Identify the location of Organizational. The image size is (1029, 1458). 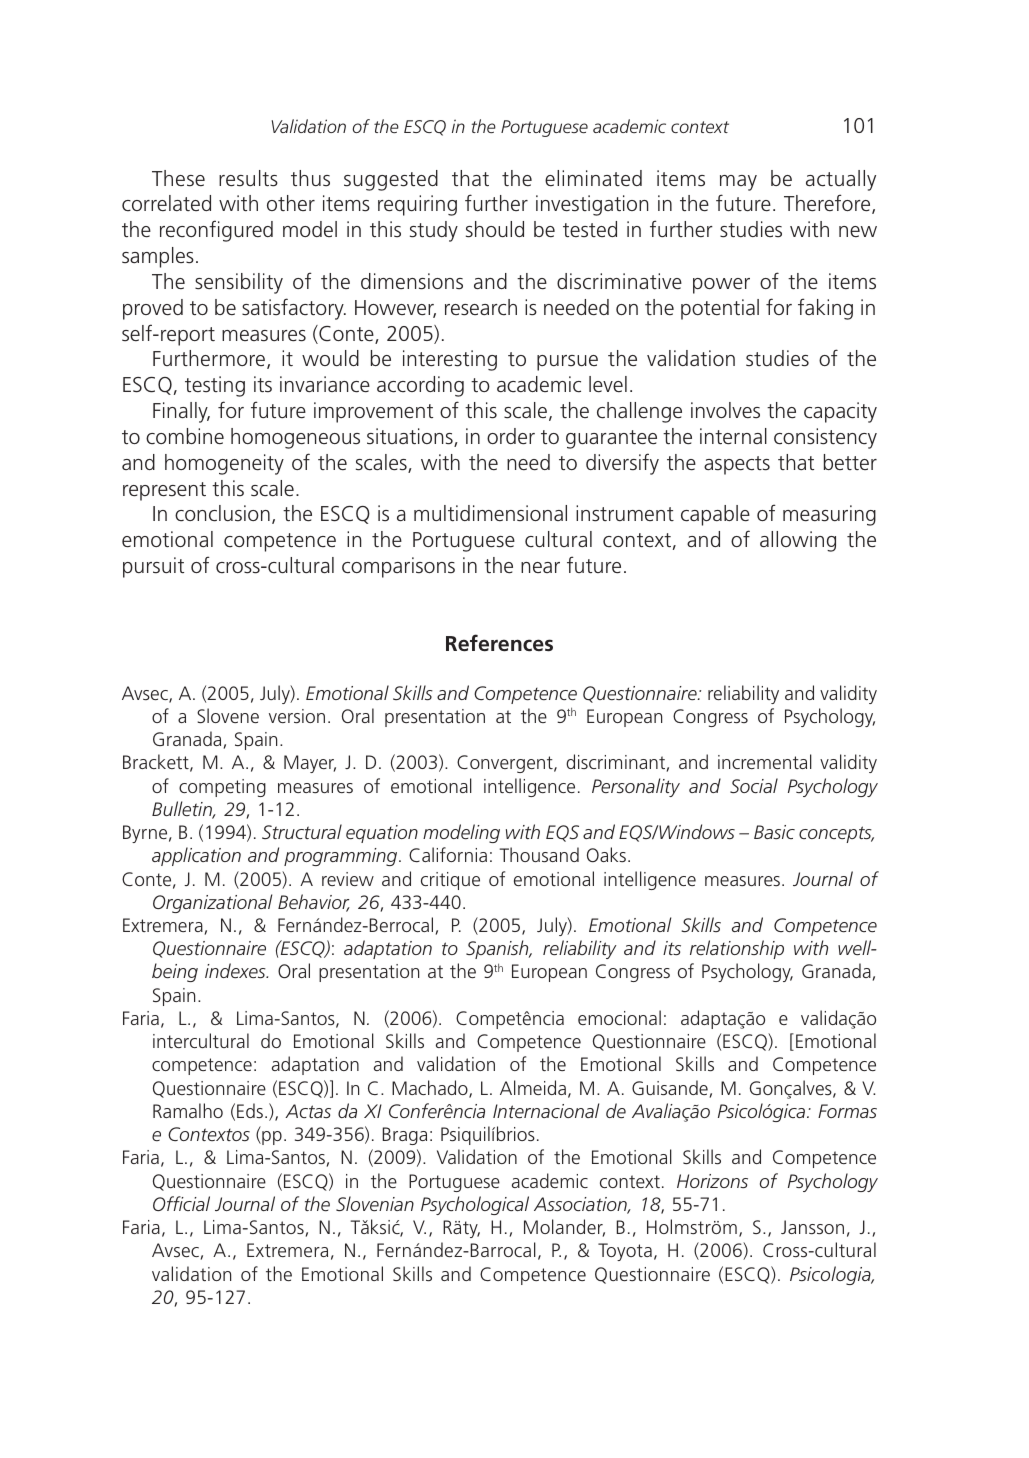
(212, 903).
